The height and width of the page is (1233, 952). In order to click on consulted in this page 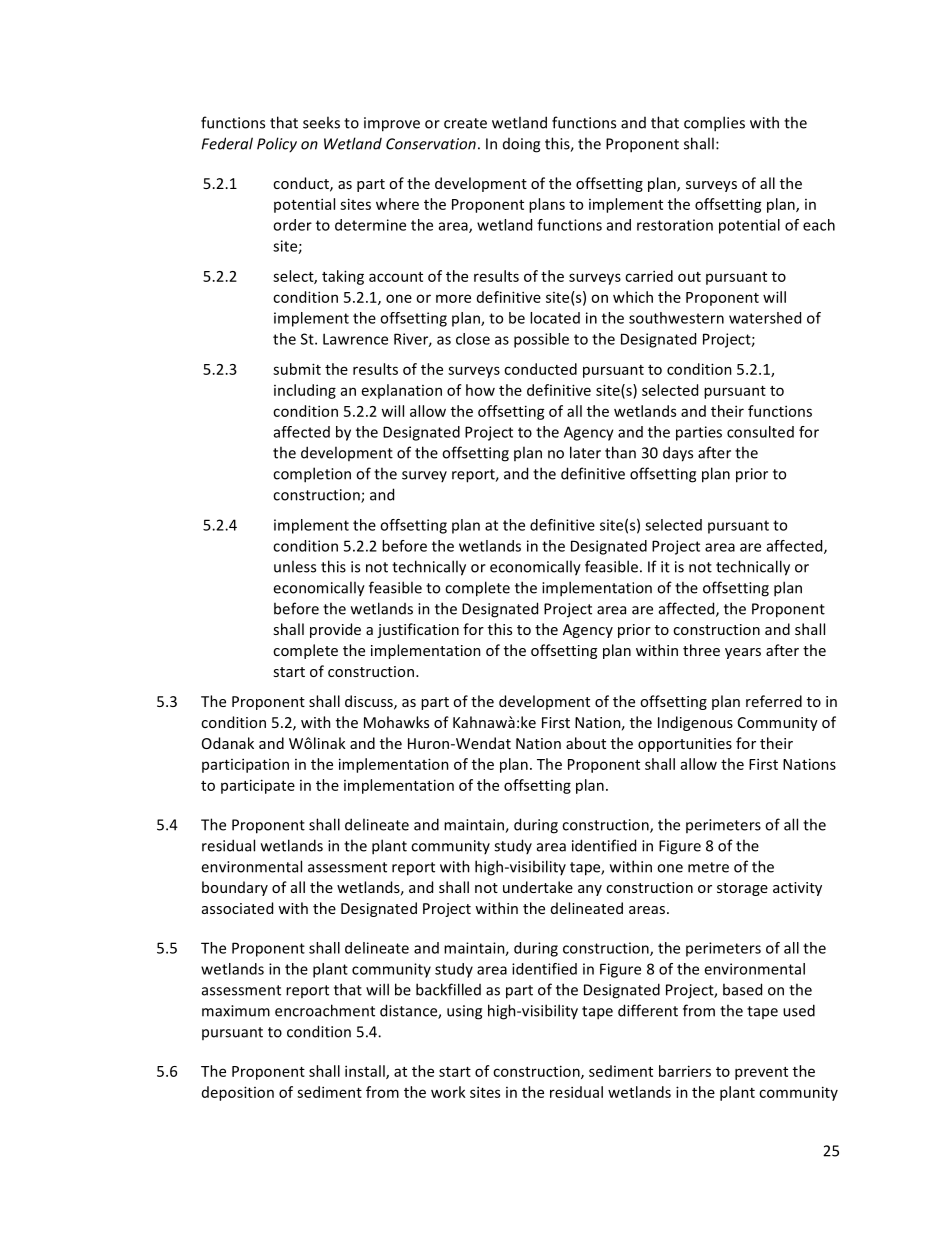, I will do `click(760, 432)`.
